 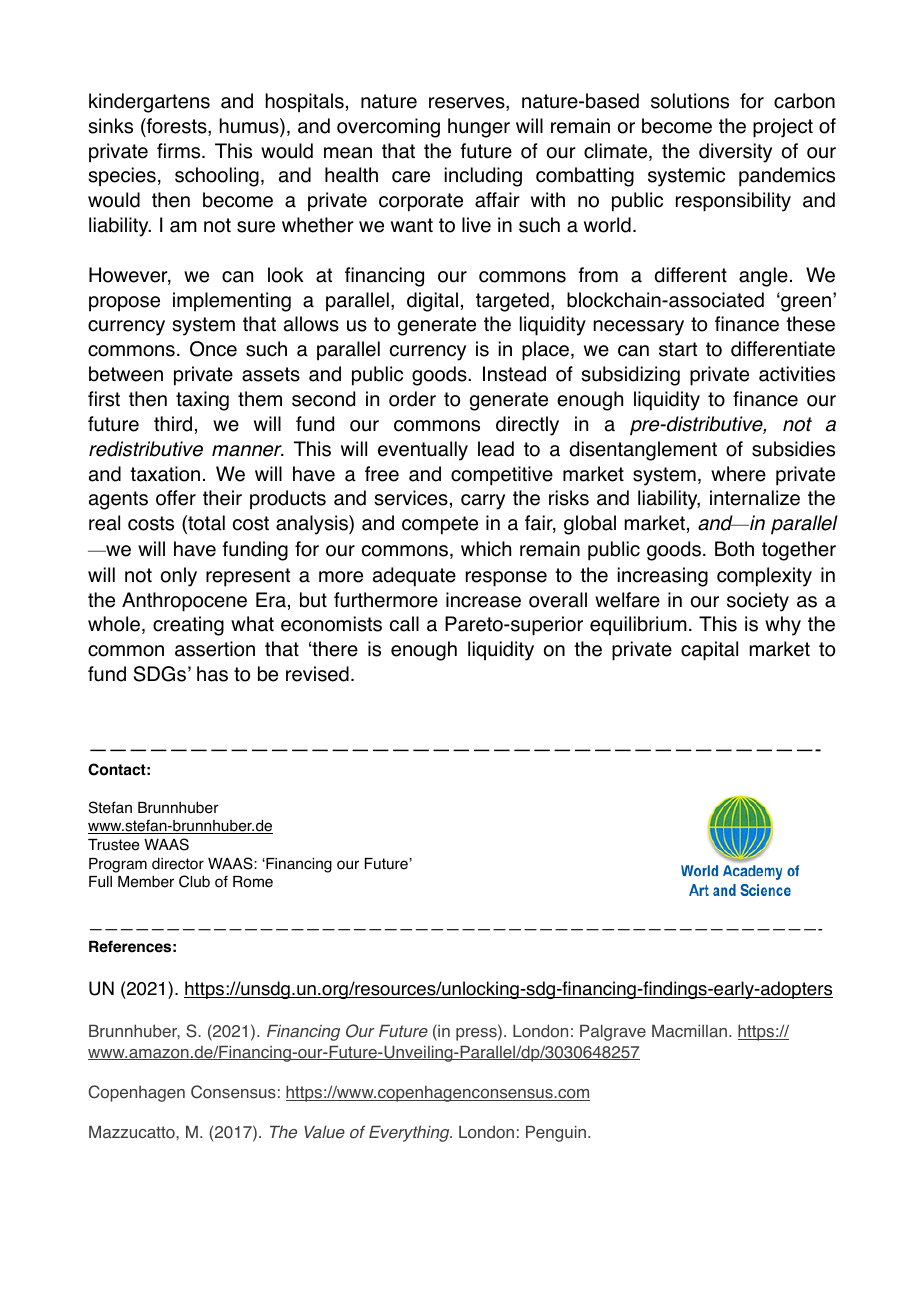 What do you see at coordinates (483, 600) in the screenshot?
I see `increase` at bounding box center [483, 600].
